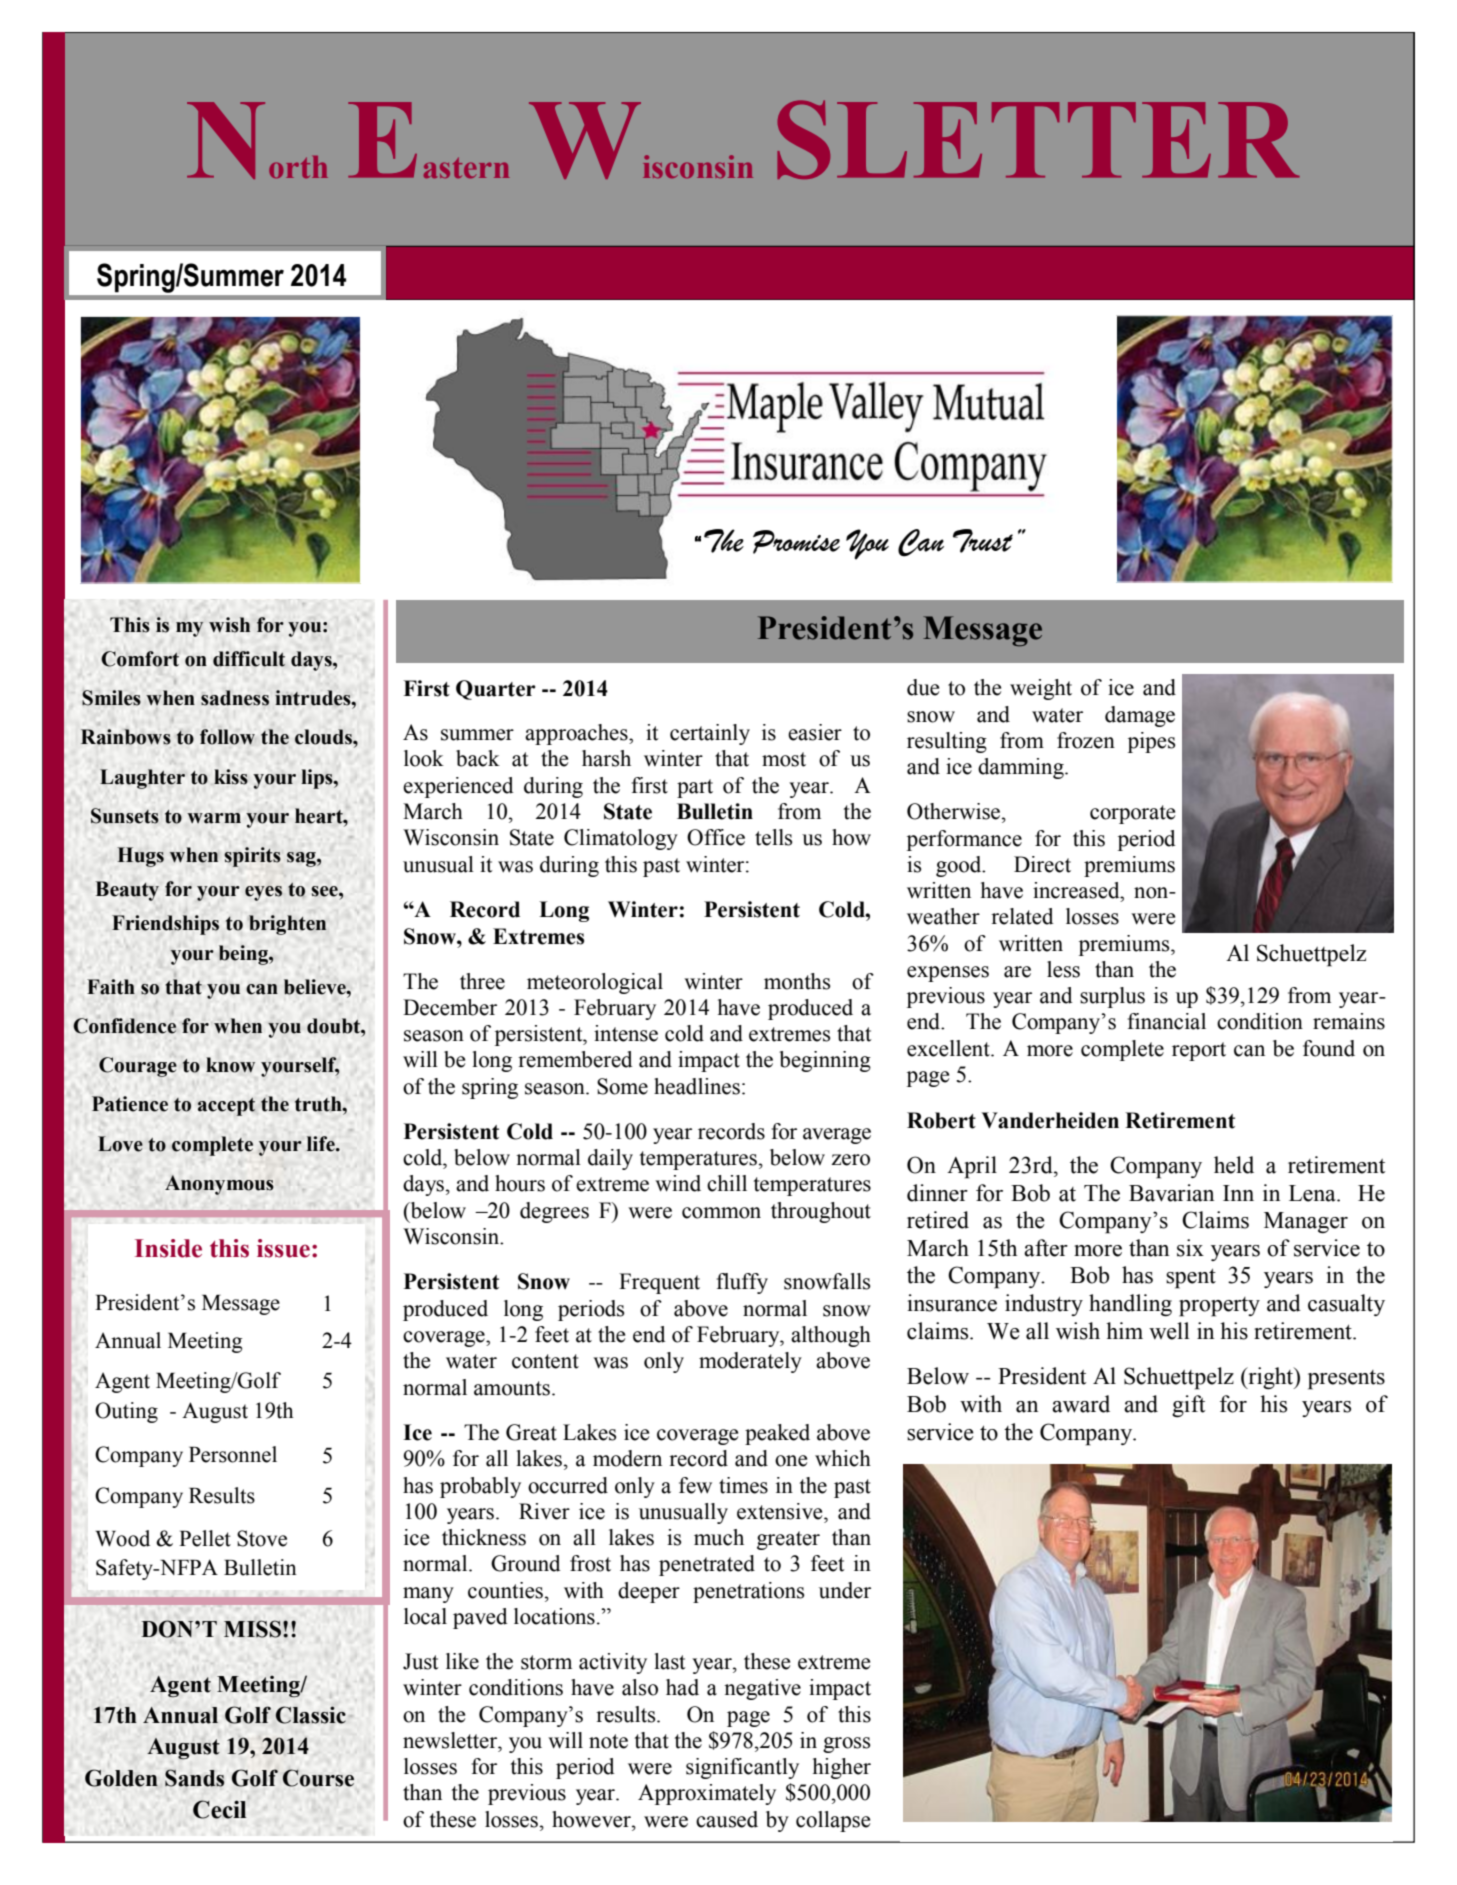 The height and width of the screenshot is (1885, 1457). Describe the element at coordinates (716, 837) in the screenshot. I see `Office` at that location.
